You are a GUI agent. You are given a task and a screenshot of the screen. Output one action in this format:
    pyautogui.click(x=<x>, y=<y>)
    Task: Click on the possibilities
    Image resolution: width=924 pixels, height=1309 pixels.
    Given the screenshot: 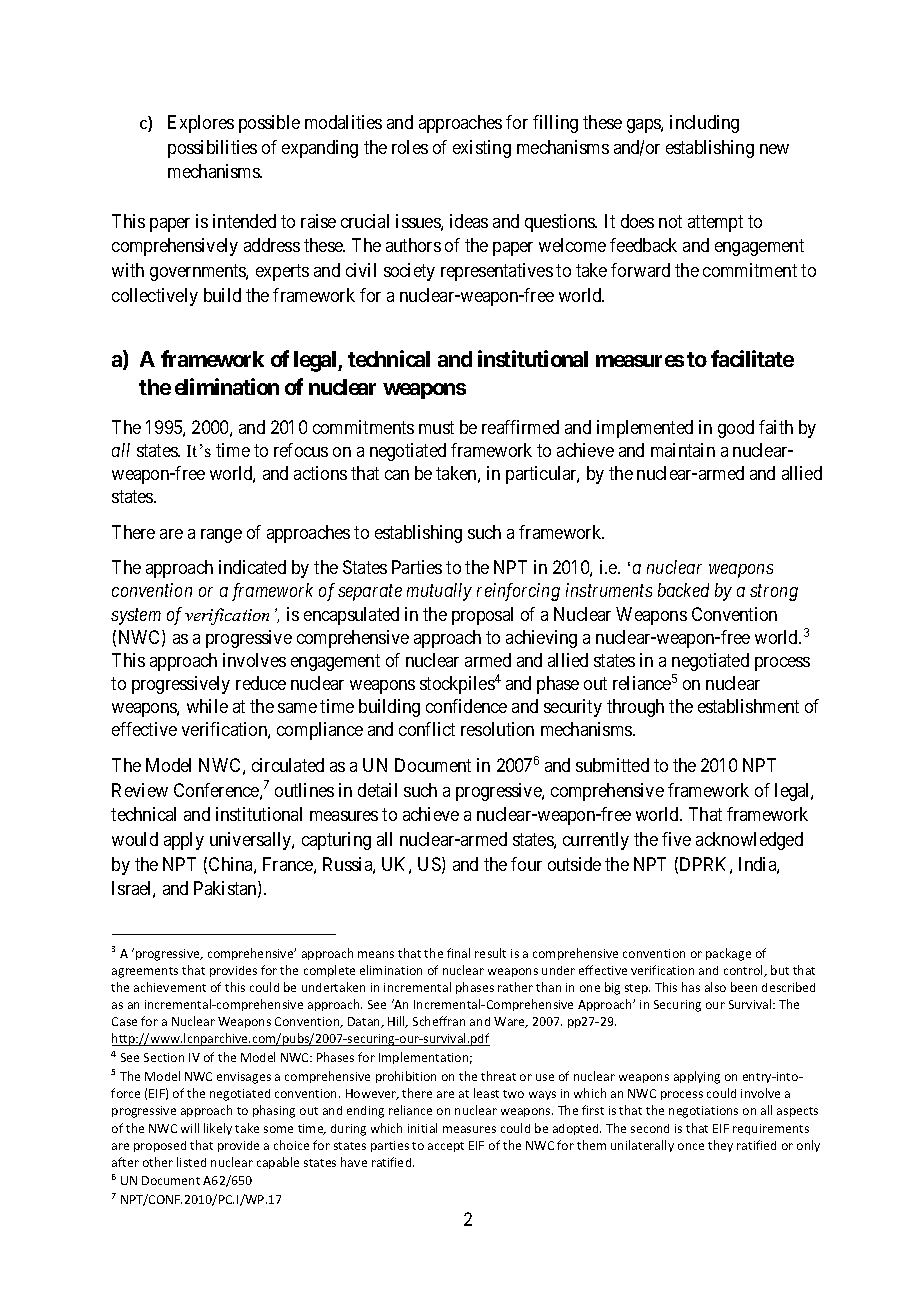 What is the action you would take?
    pyautogui.click(x=212, y=149)
